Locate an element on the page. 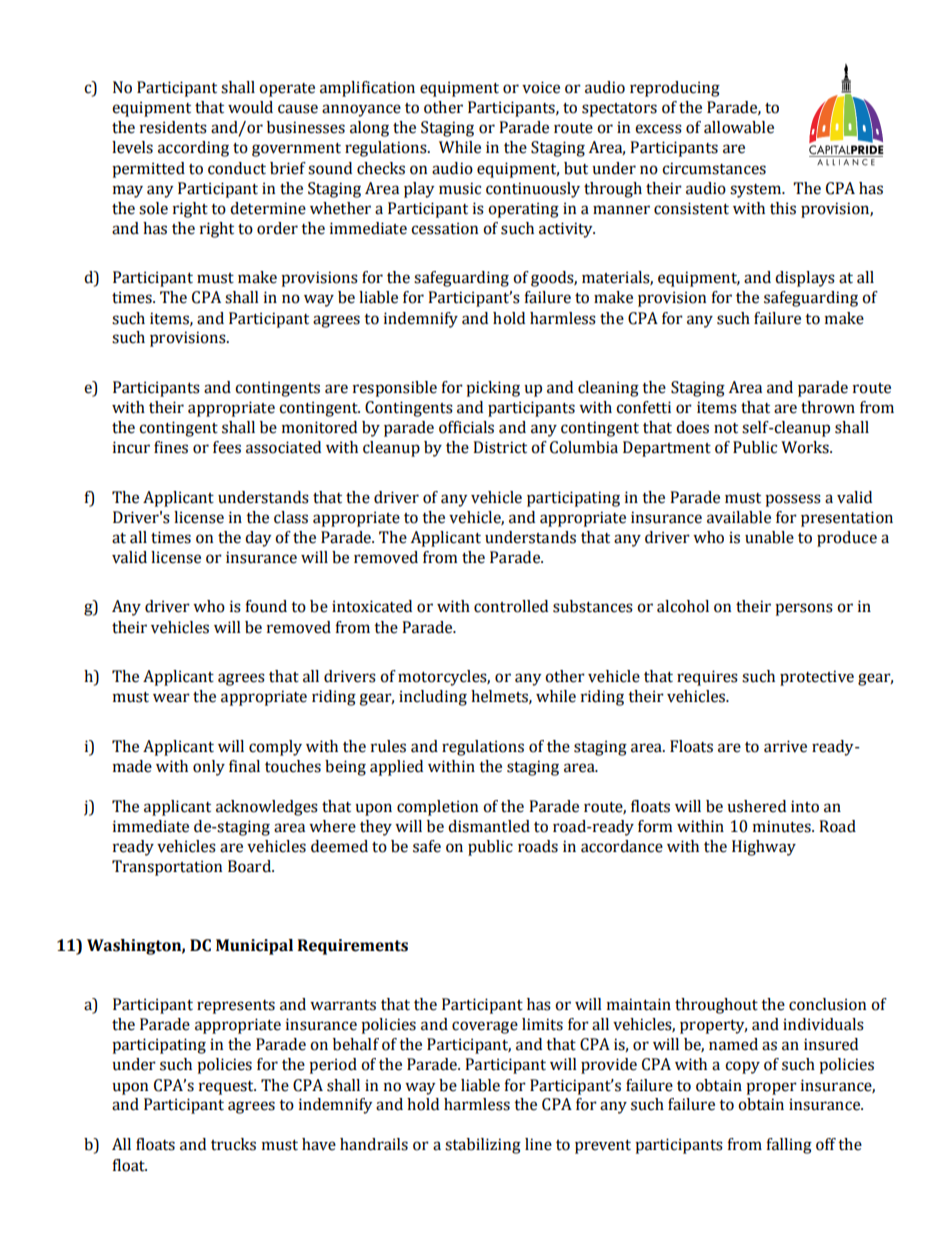  dismantled is located at coordinates (489, 826).
